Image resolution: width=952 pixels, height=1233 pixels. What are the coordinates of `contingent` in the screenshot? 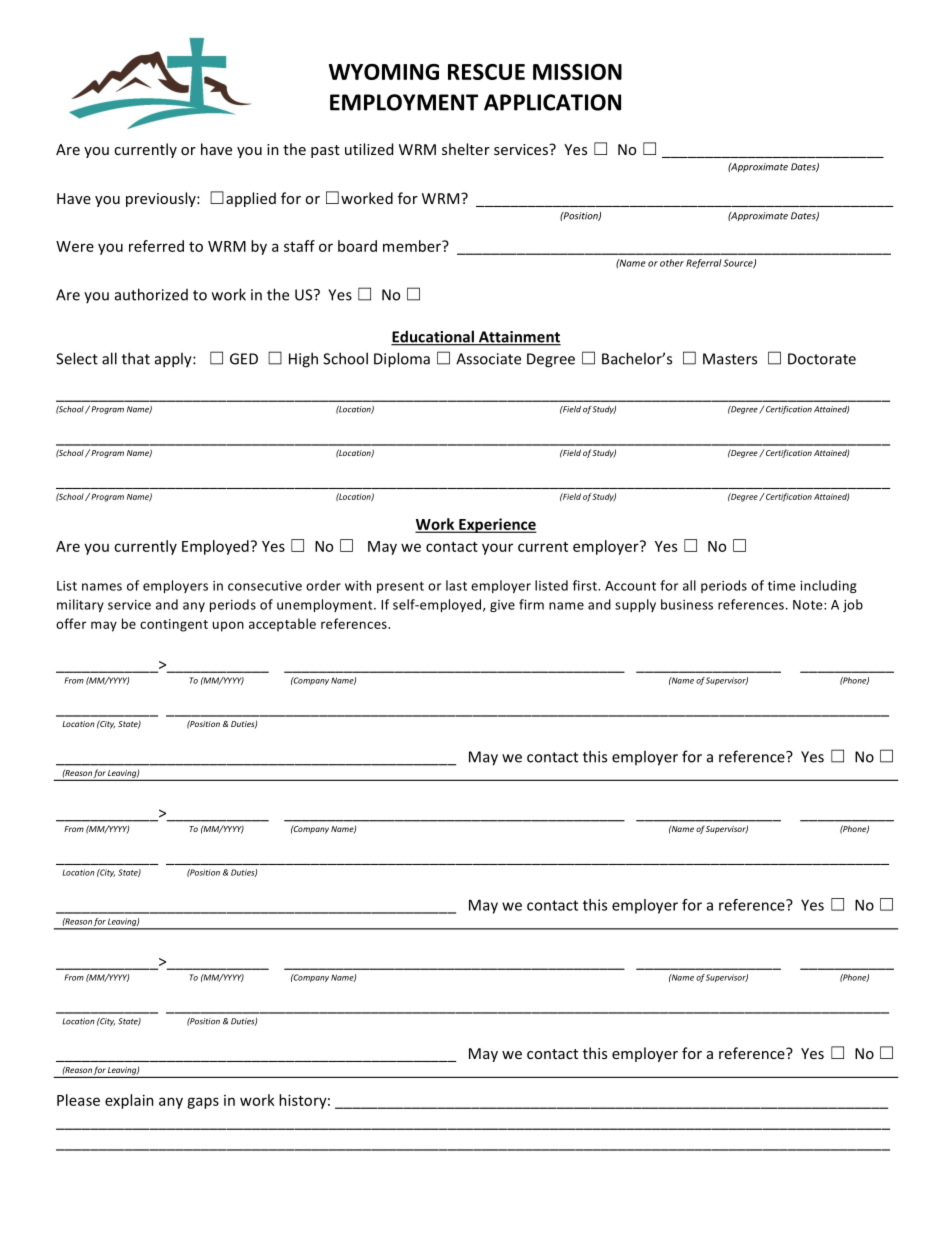 It's located at (174, 625).
